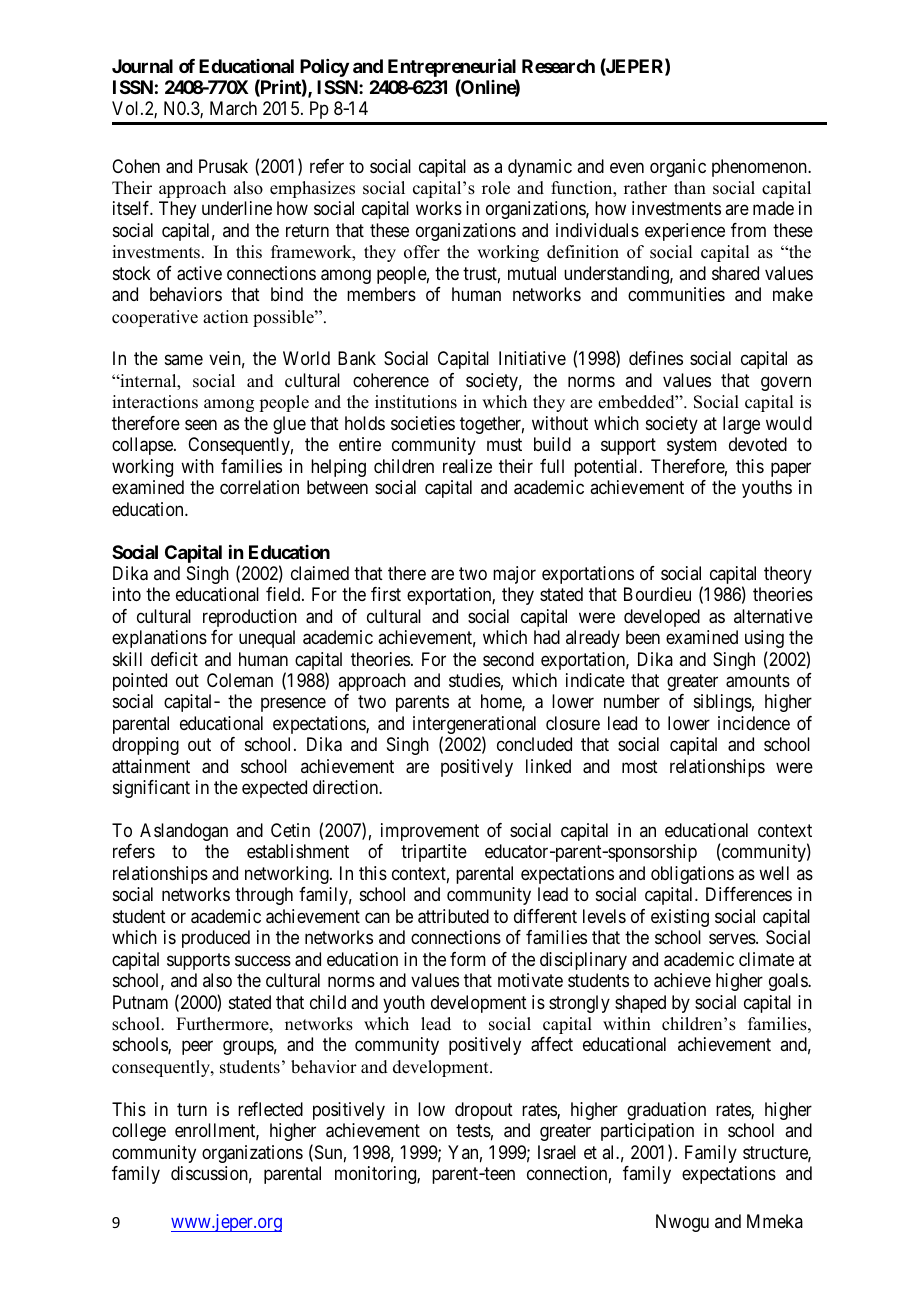 The image size is (924, 1308). What do you see at coordinates (422, 252) in the image?
I see `offer` at bounding box center [422, 252].
